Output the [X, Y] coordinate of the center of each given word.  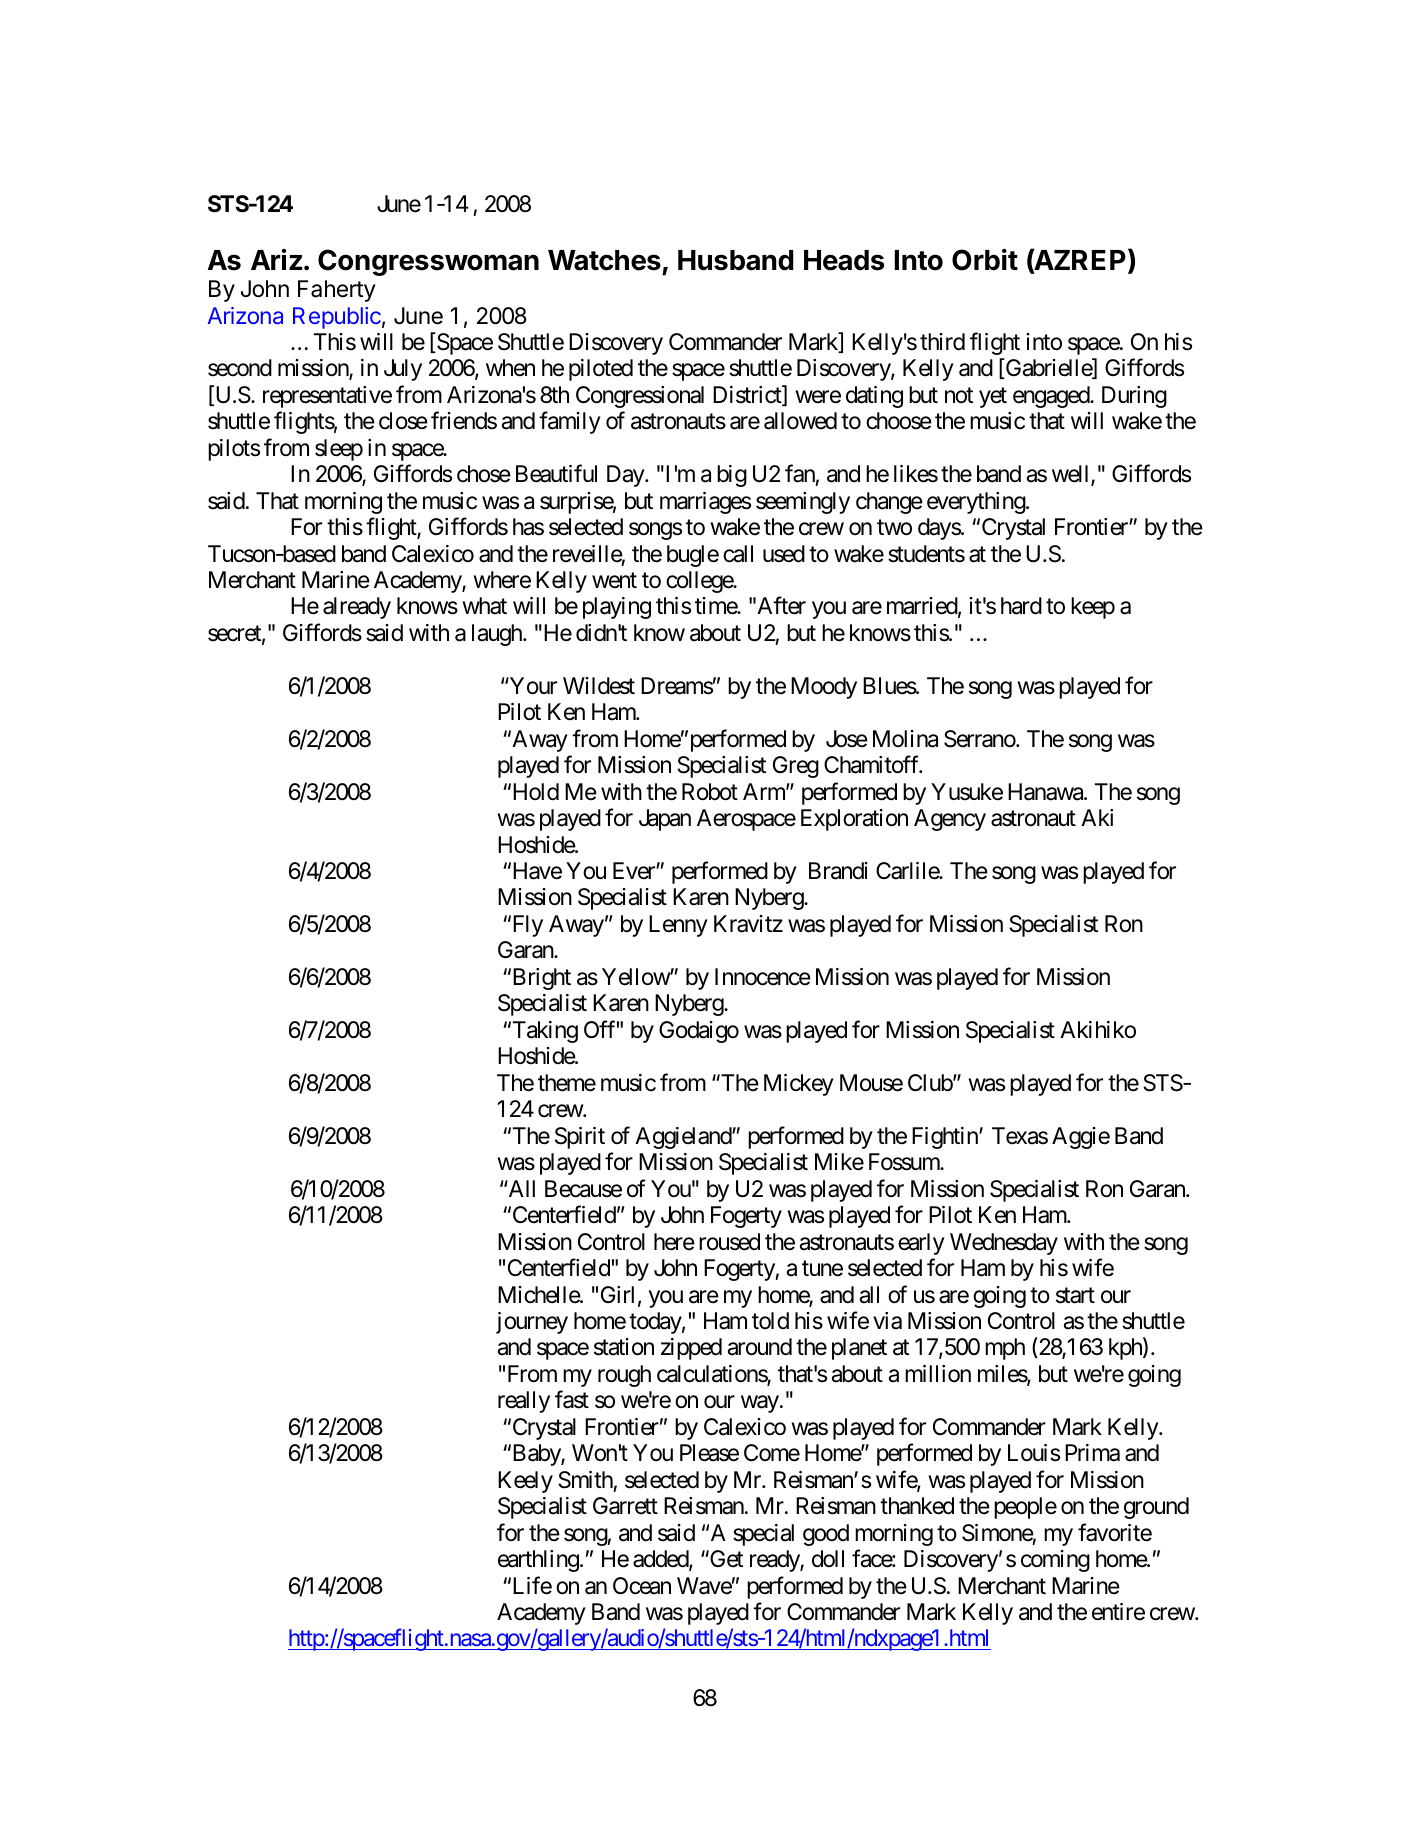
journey [532, 1323]
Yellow [636, 977]
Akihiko [1098, 1030]
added [661, 1560]
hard [1021, 606]
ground [1156, 1508]
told [770, 1320]
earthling [538, 1561]
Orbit [985, 260]
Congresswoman [428, 262]
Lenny [678, 926]
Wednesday [1004, 1244]
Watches [604, 260]
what [484, 606]
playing [617, 608]
